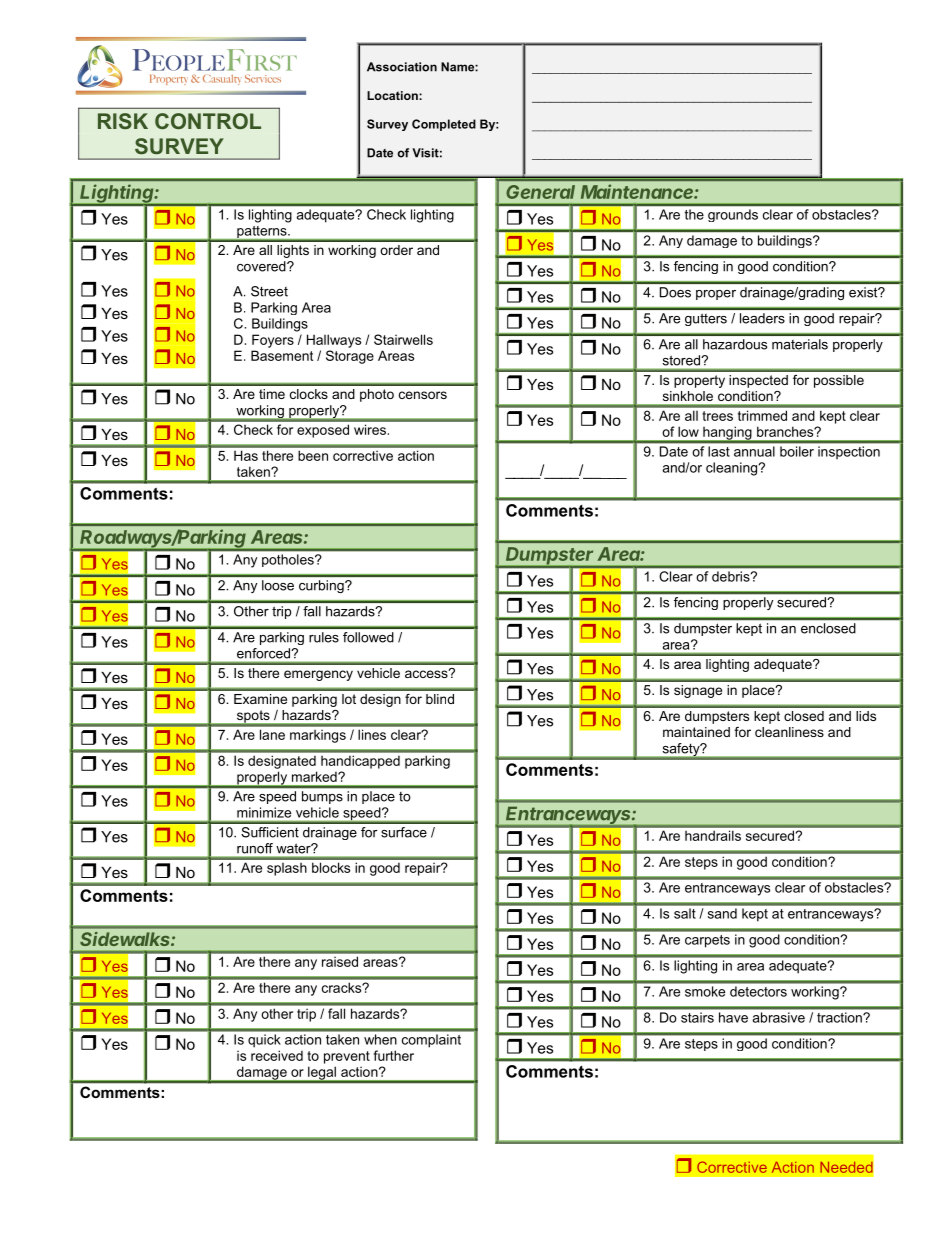 This screenshot has height=1233, width=952. What do you see at coordinates (208, 121) in the screenshot?
I see `CONTROL` at bounding box center [208, 121].
